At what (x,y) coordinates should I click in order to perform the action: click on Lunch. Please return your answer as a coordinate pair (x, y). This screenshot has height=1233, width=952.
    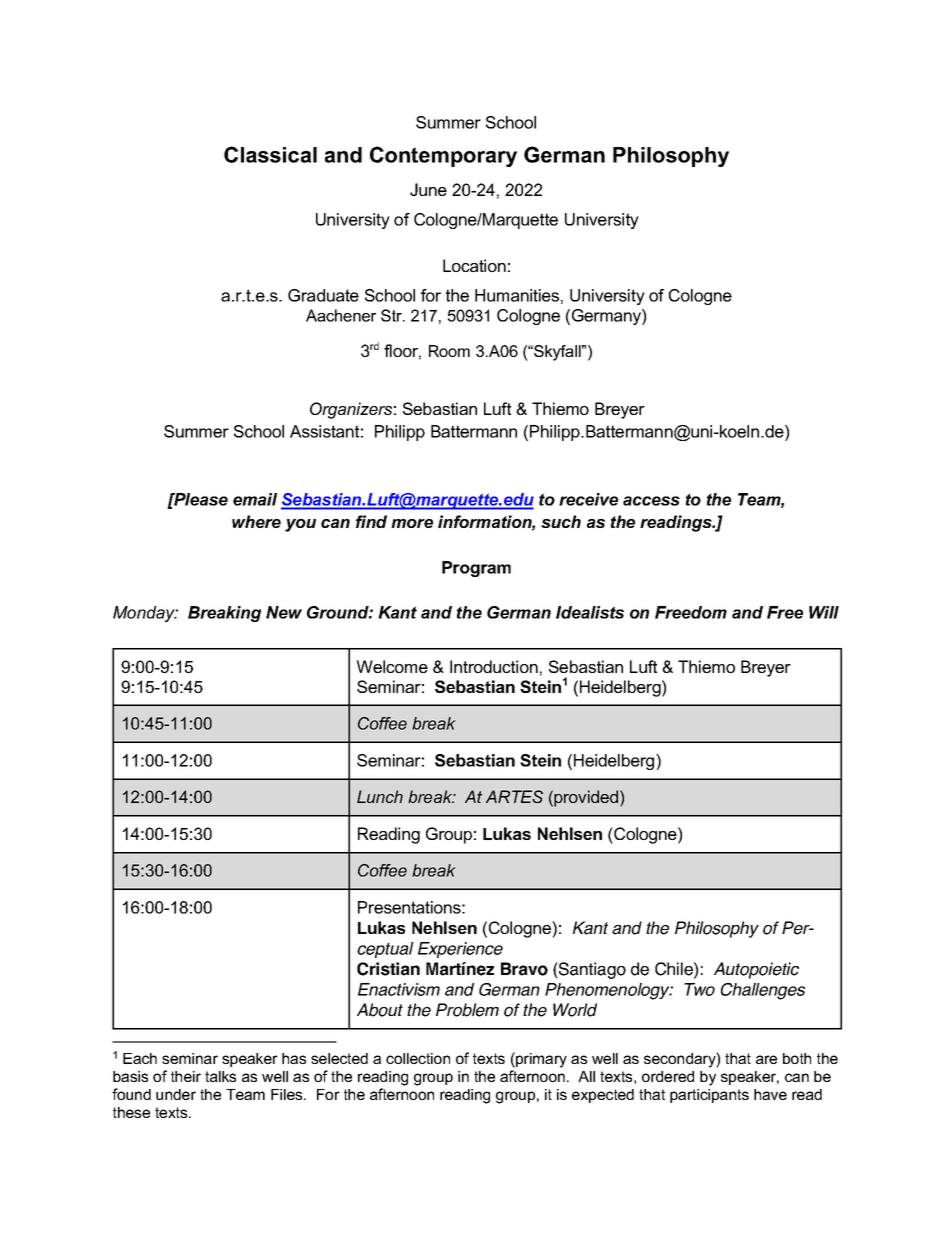
    Looking at the image, I should click on (380, 796).
